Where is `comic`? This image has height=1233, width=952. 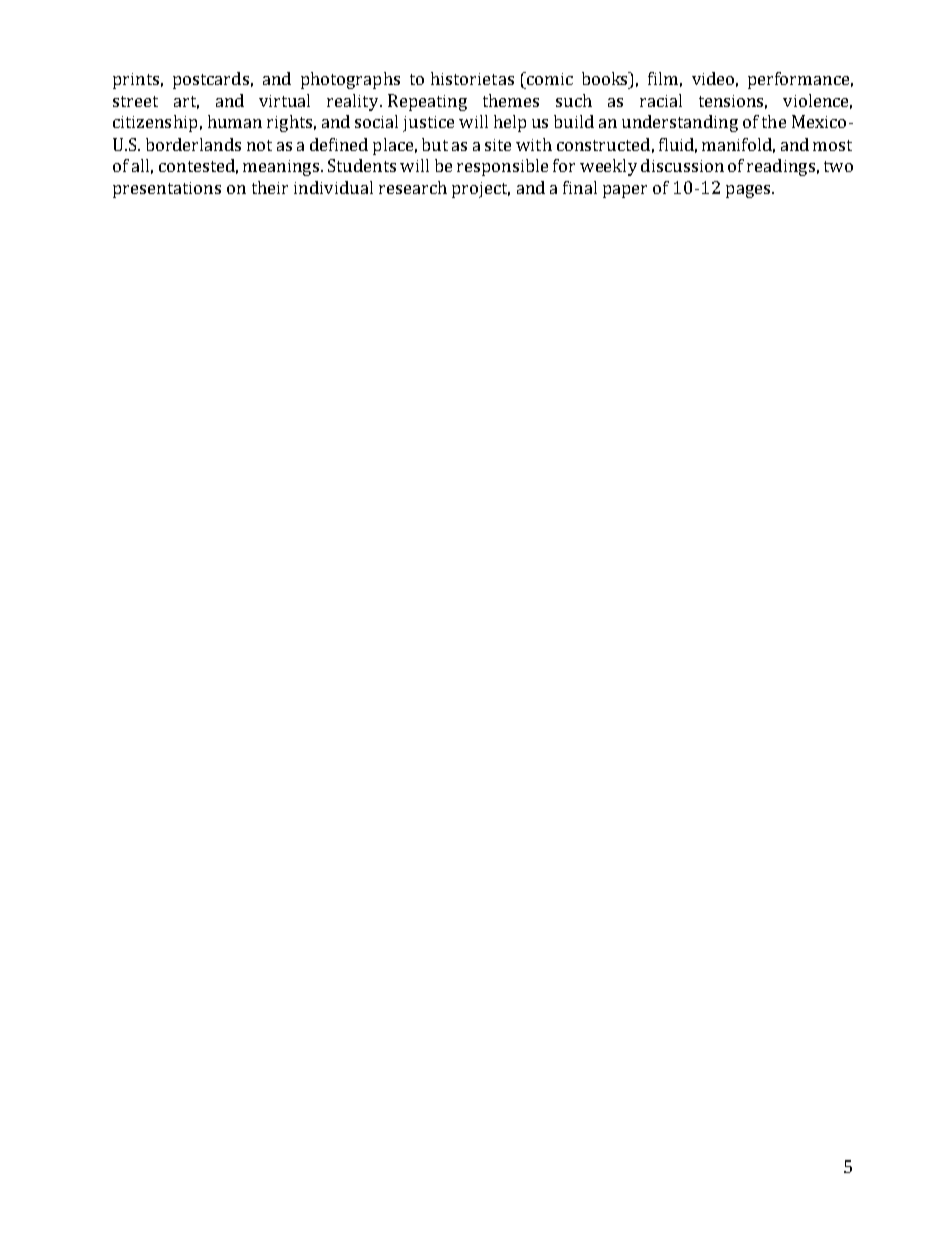
comic is located at coordinates (549, 78).
